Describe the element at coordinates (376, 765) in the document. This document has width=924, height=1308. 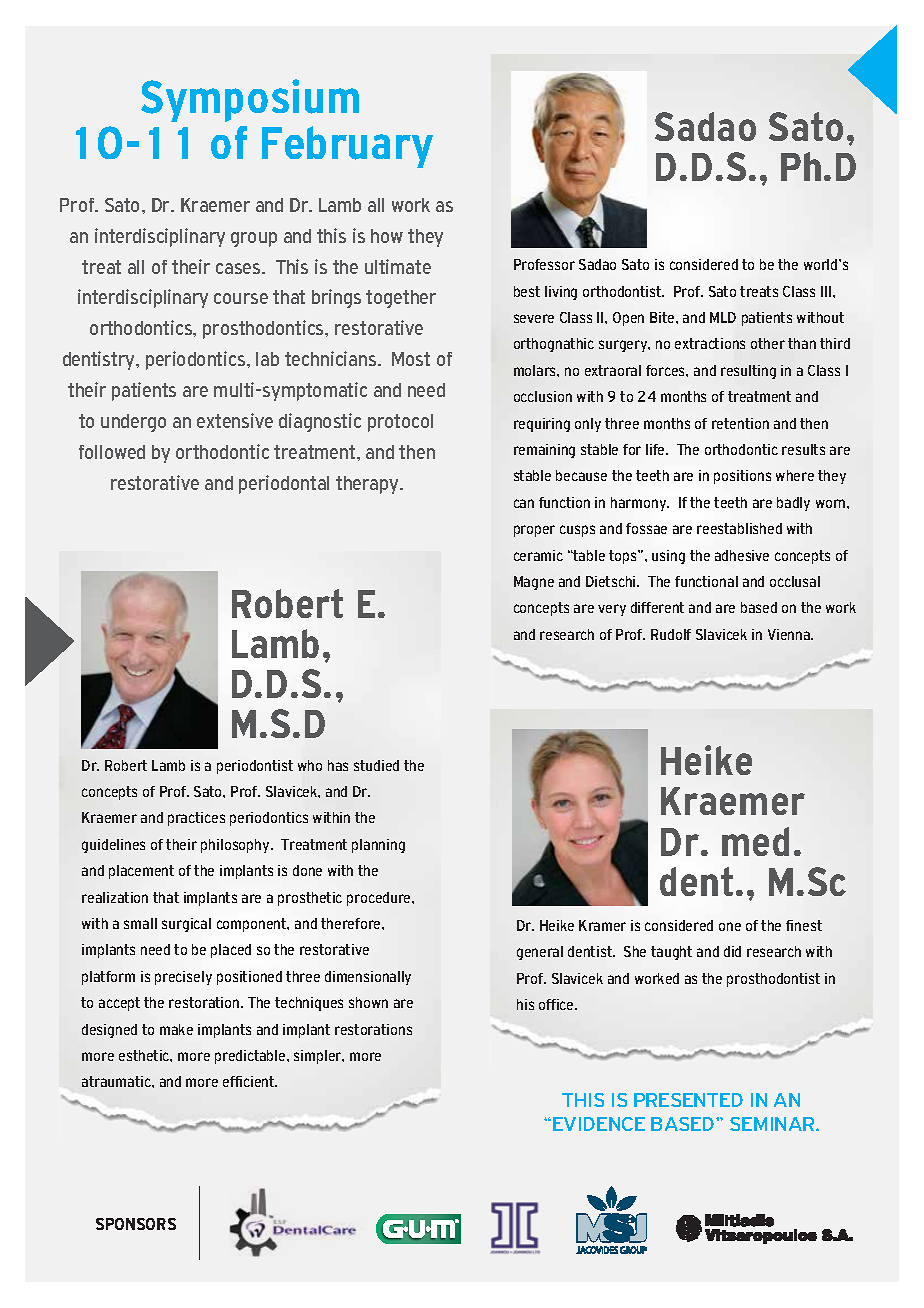
I see `studied` at that location.
